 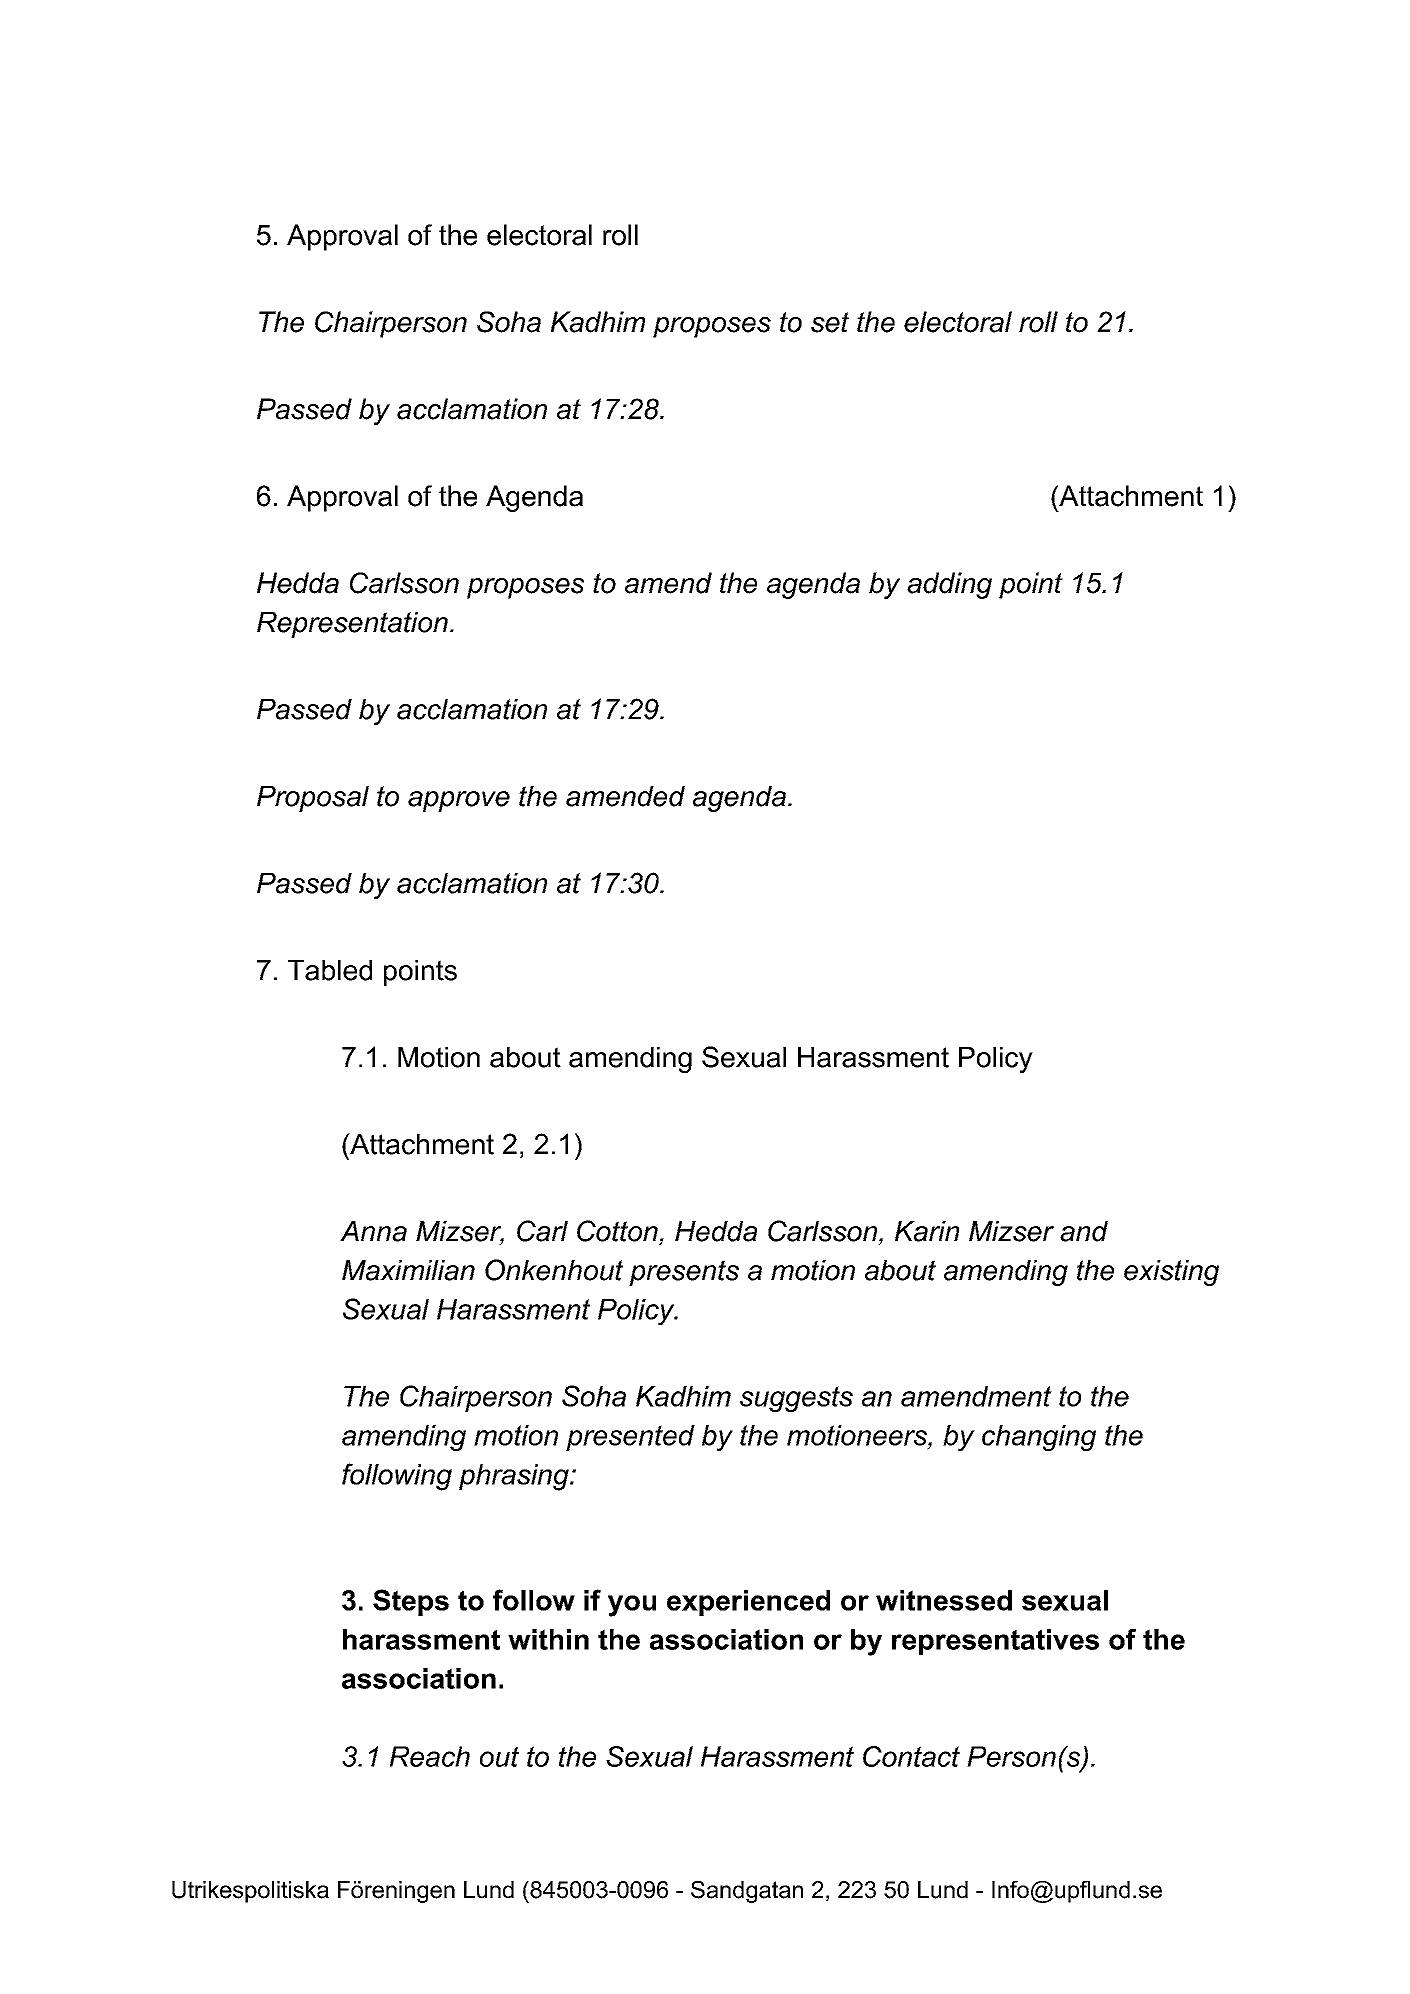 I want to click on Maximilian, so click(x=408, y=1270).
